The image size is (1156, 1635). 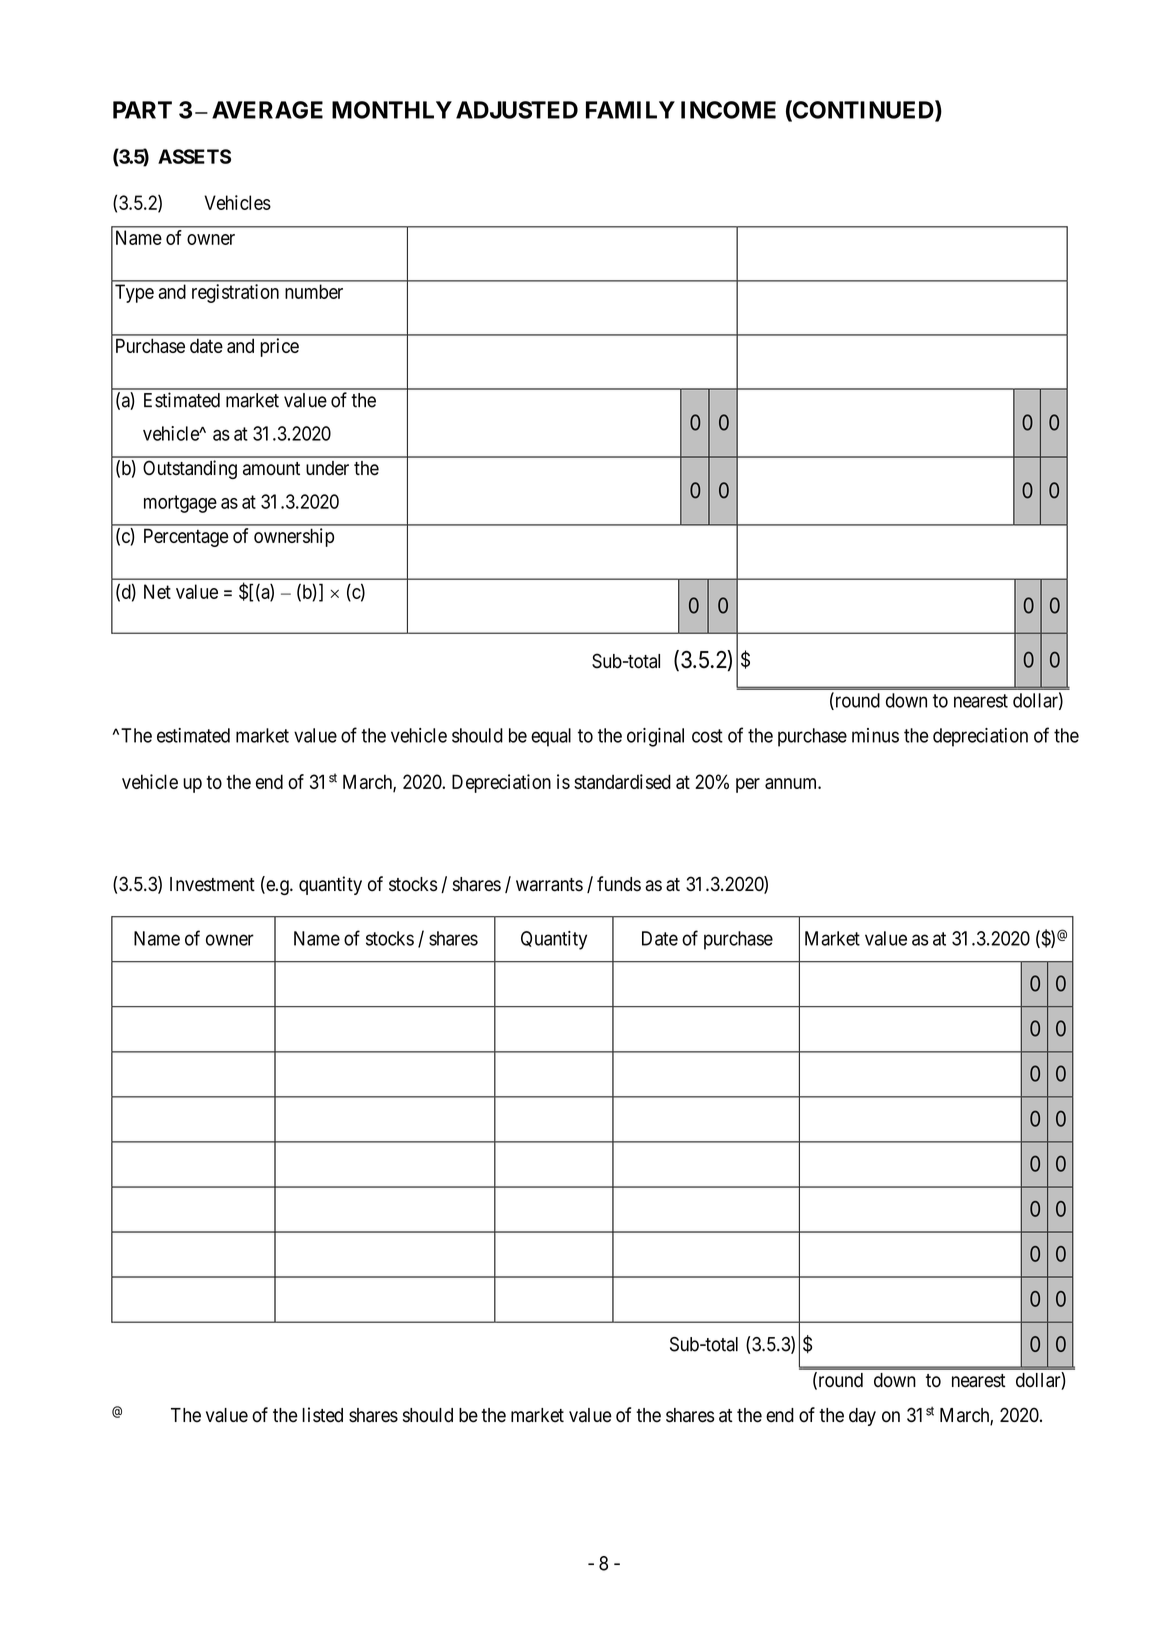 I want to click on INCOME, so click(x=728, y=110).
